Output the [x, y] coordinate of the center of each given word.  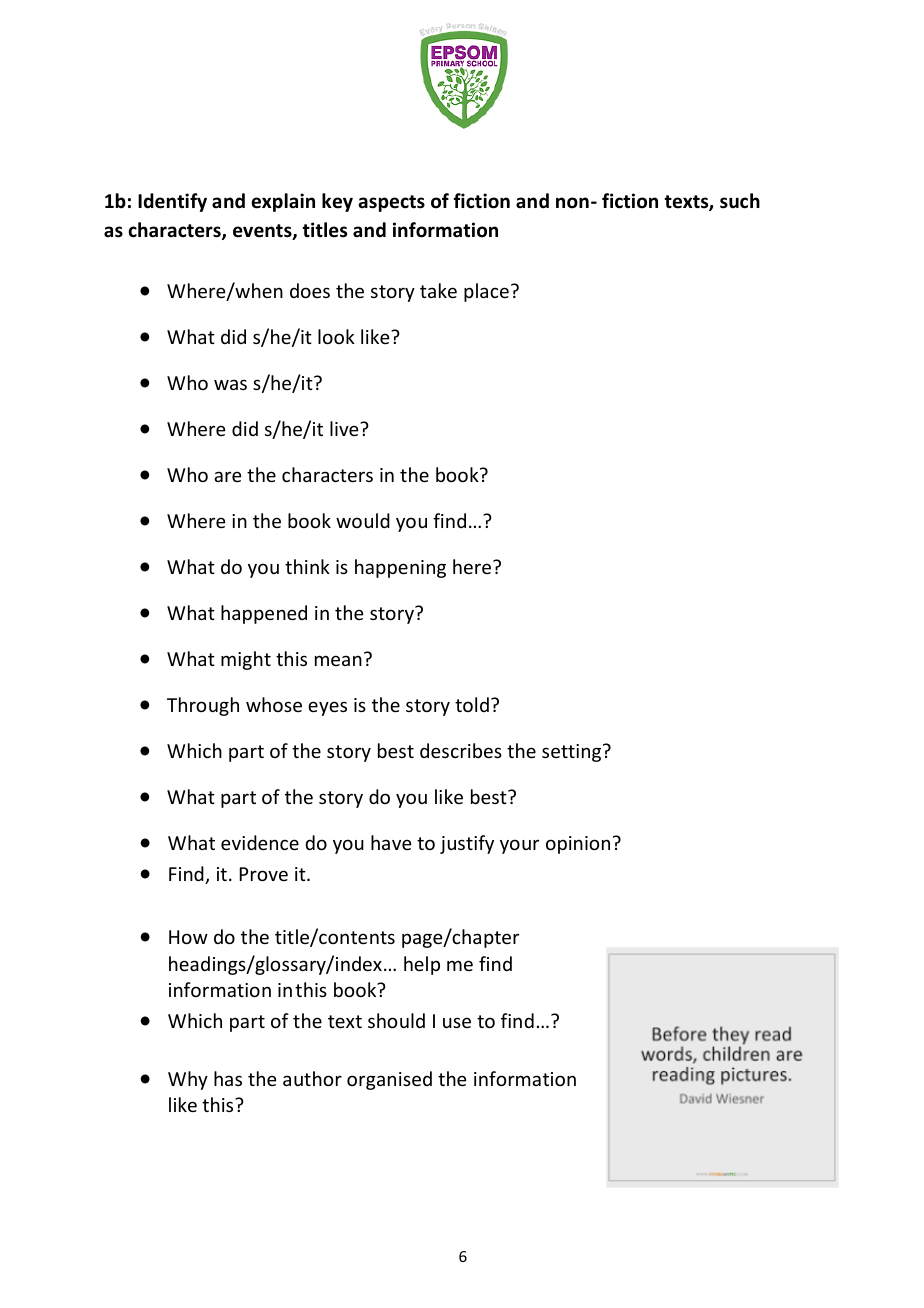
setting [573, 753]
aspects [392, 203]
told [472, 704]
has [228, 1078]
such [740, 201]
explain [283, 202]
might [246, 660]
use [457, 1022]
